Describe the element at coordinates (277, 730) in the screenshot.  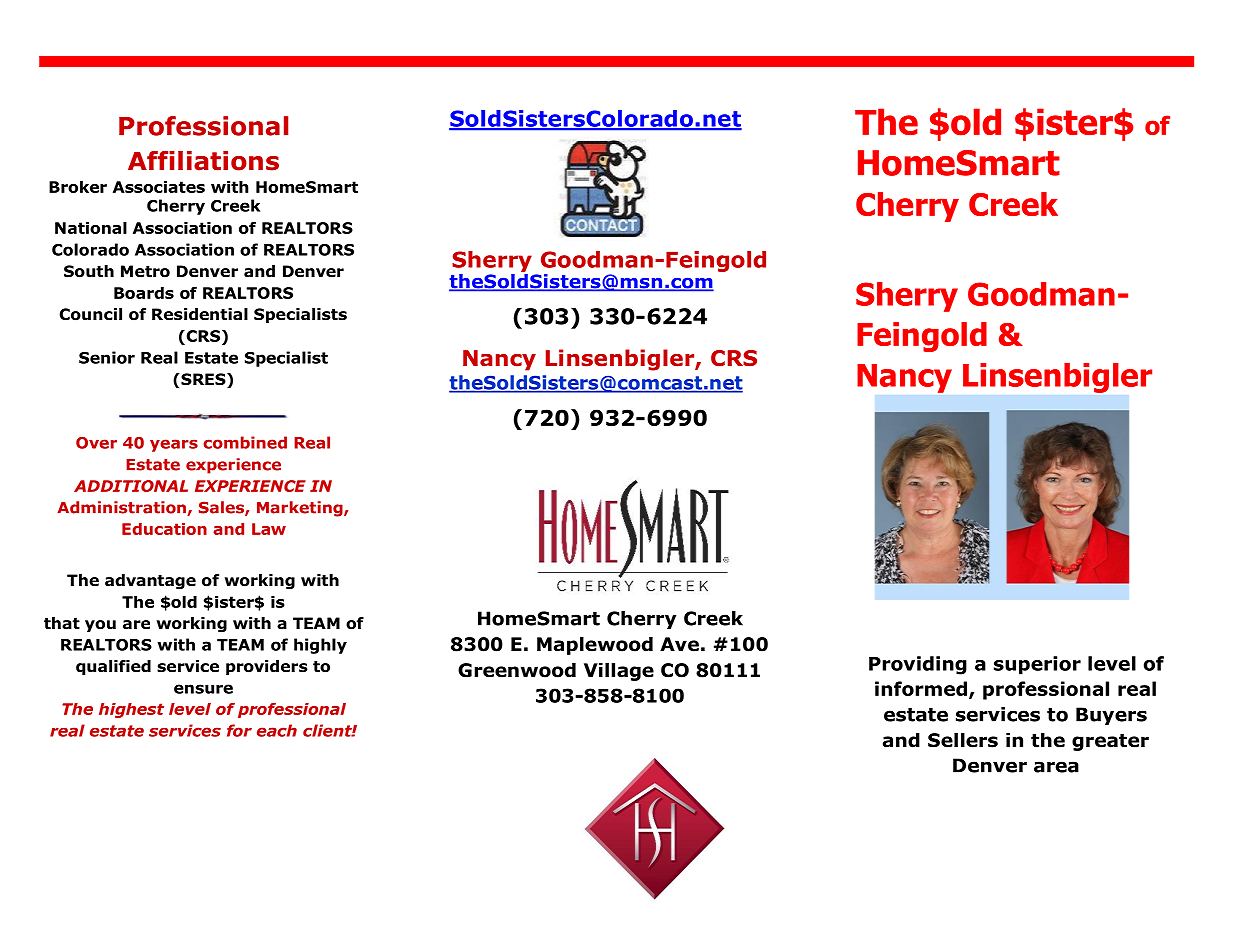
I see `each` at that location.
